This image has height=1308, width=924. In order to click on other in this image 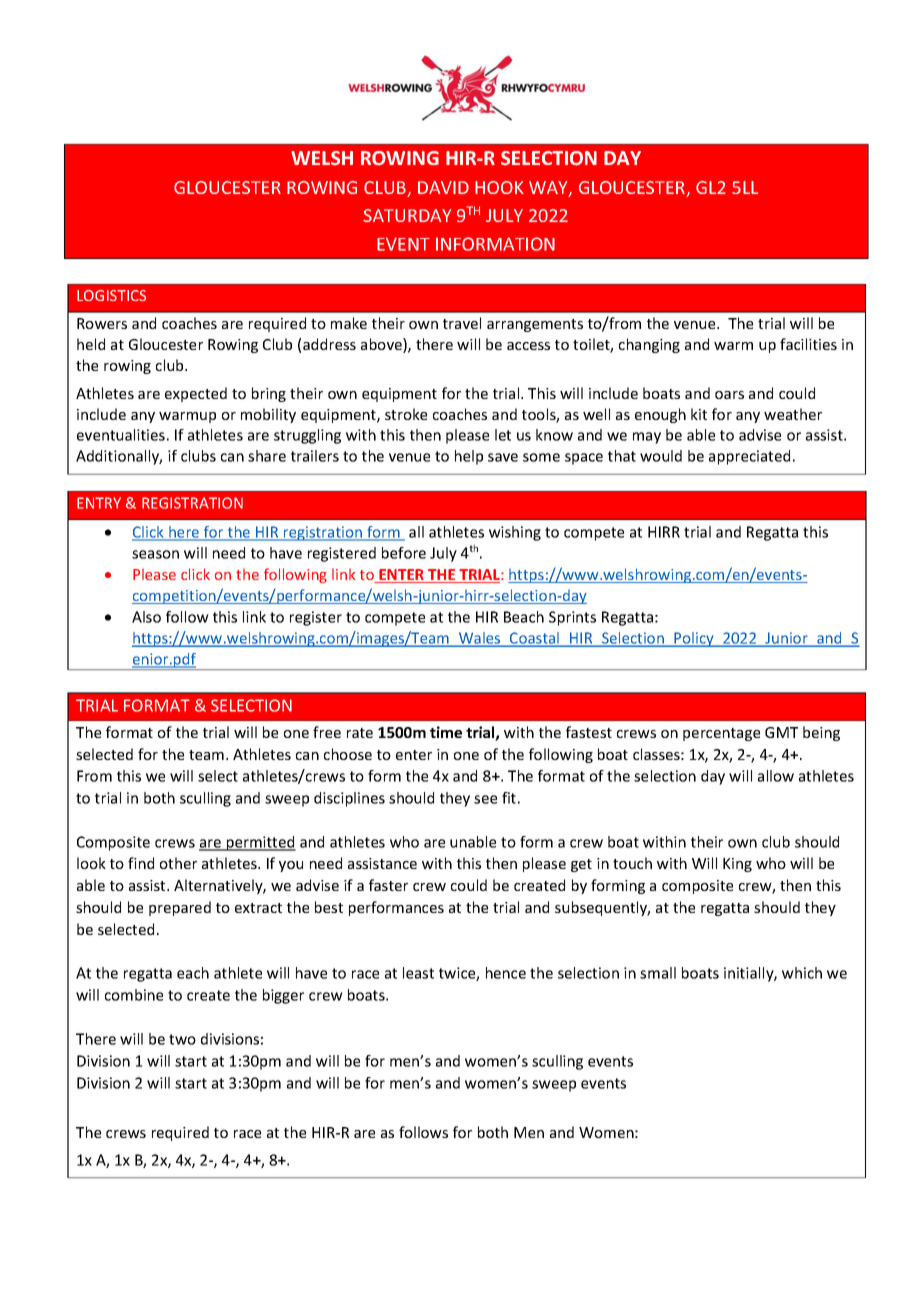, I will do `click(178, 863)`.
